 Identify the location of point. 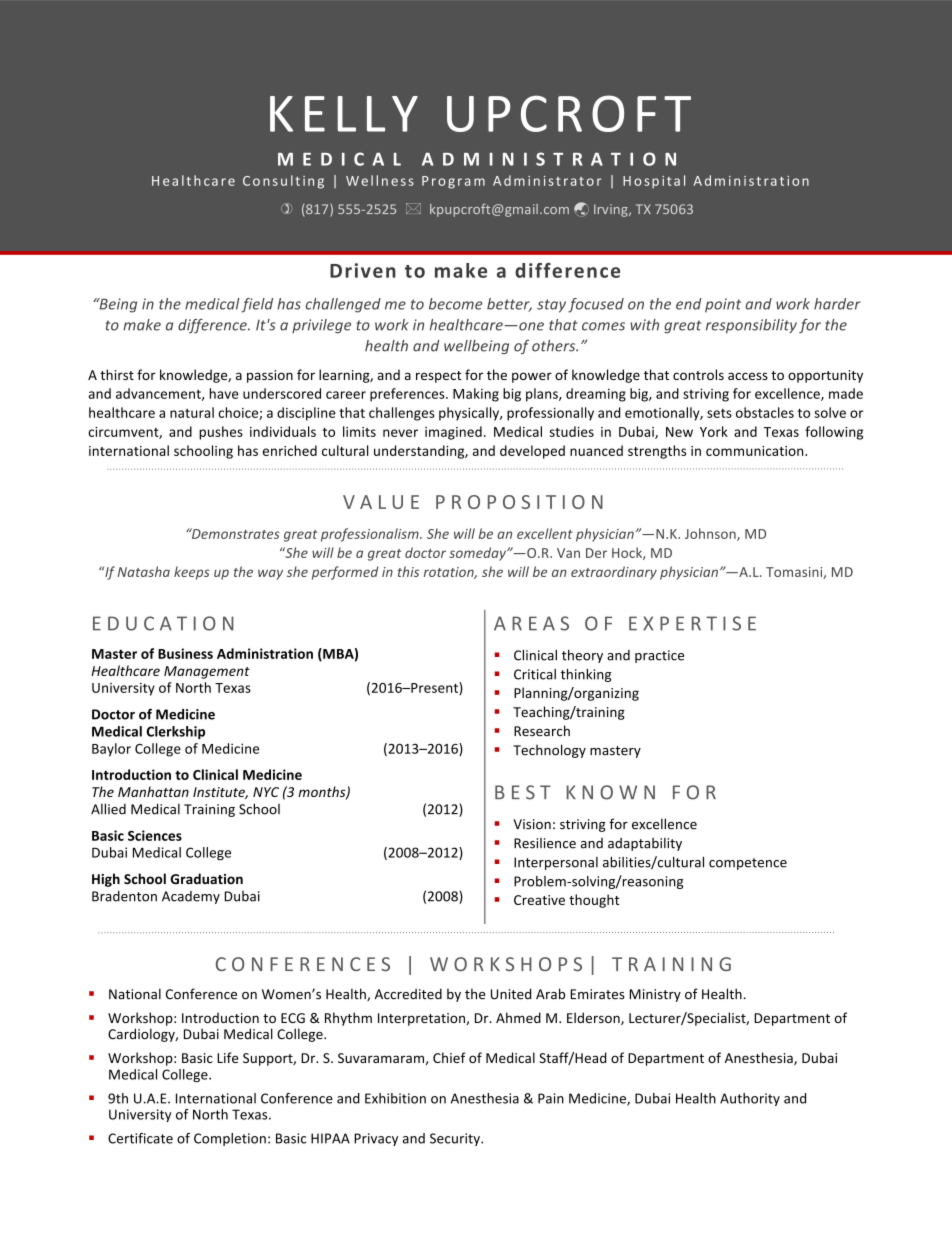
(723, 305).
